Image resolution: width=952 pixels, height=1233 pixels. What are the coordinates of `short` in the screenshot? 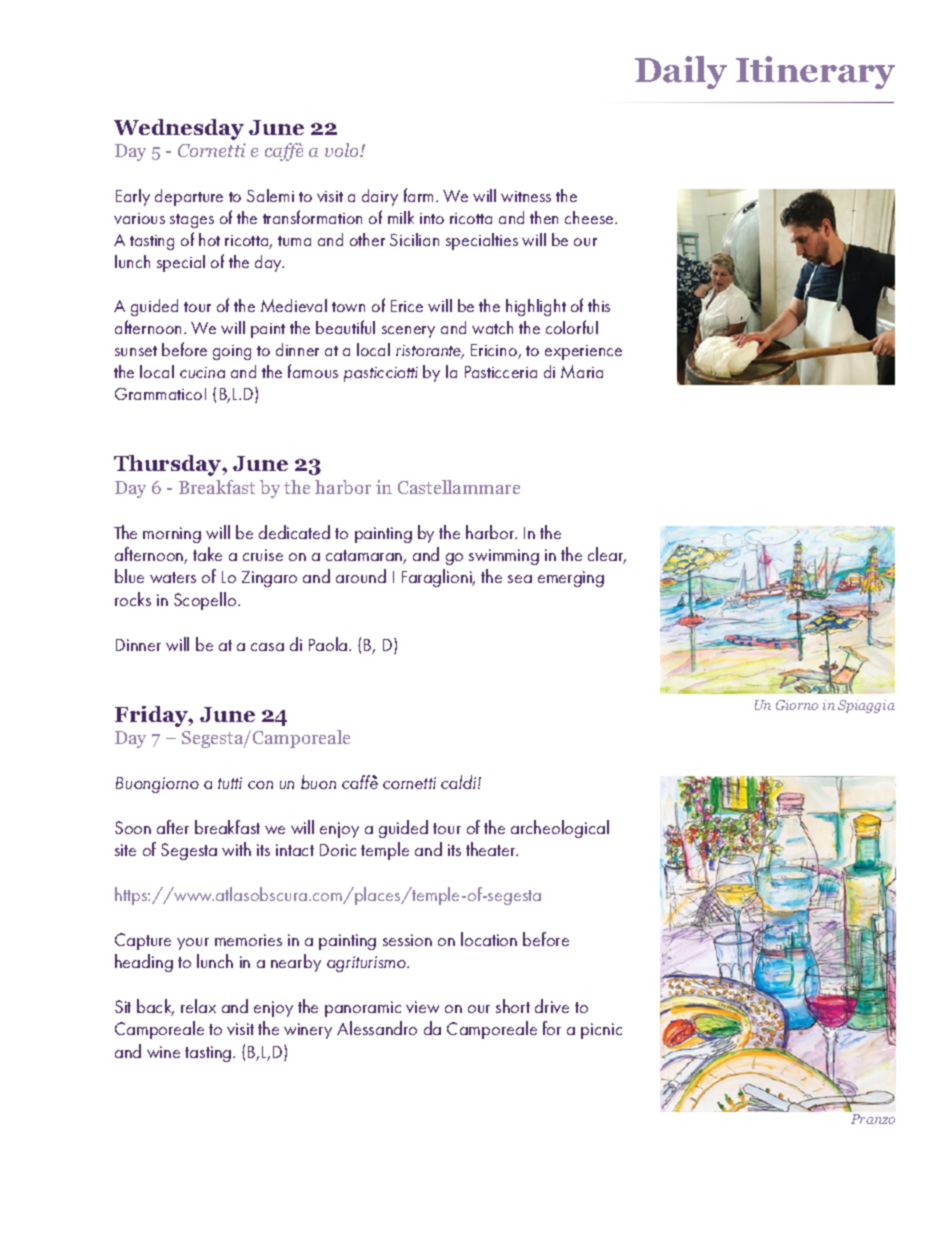 It's located at (513, 1006).
